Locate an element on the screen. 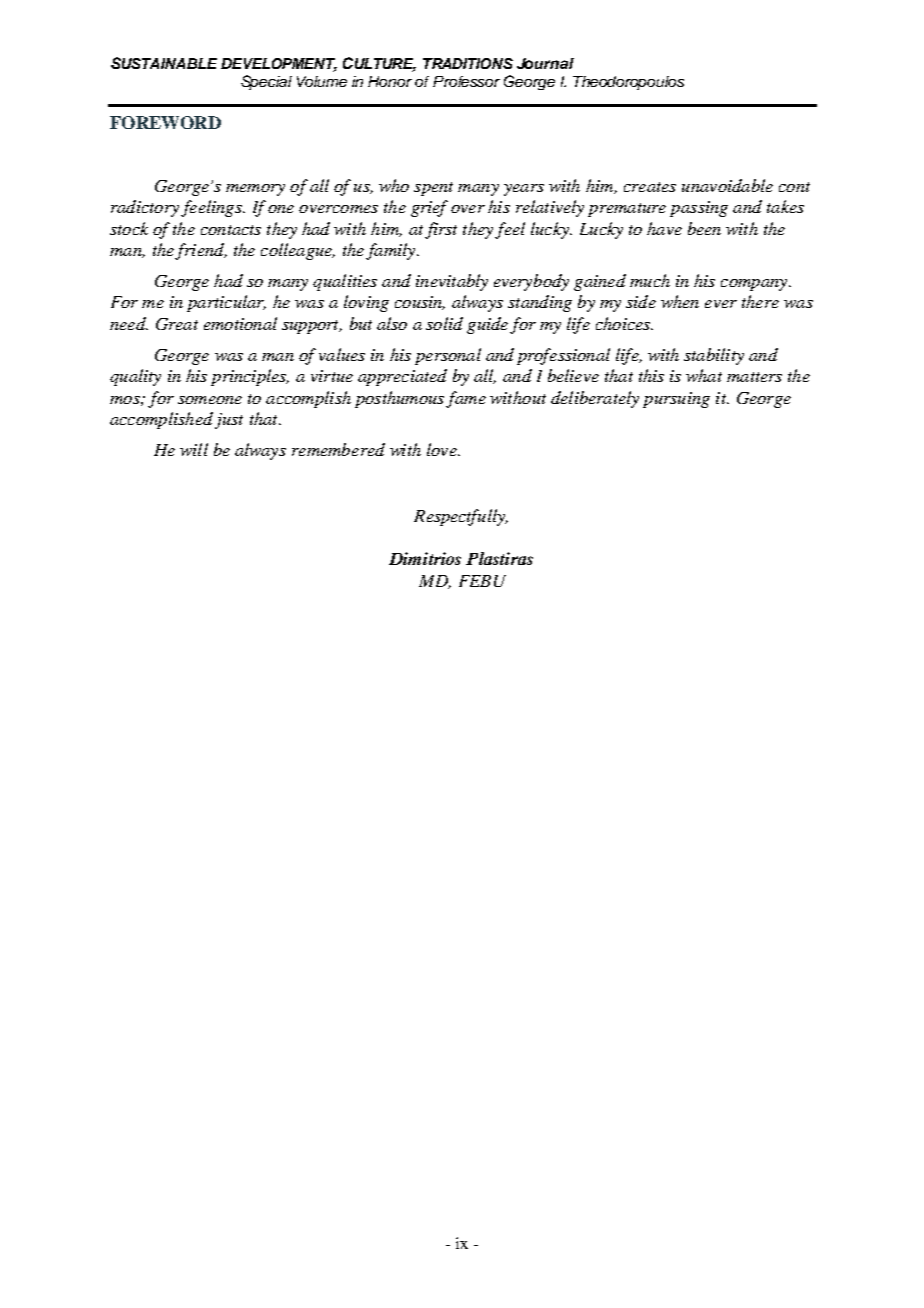 This screenshot has height=1308, width=924. Journal is located at coordinates (545, 63).
